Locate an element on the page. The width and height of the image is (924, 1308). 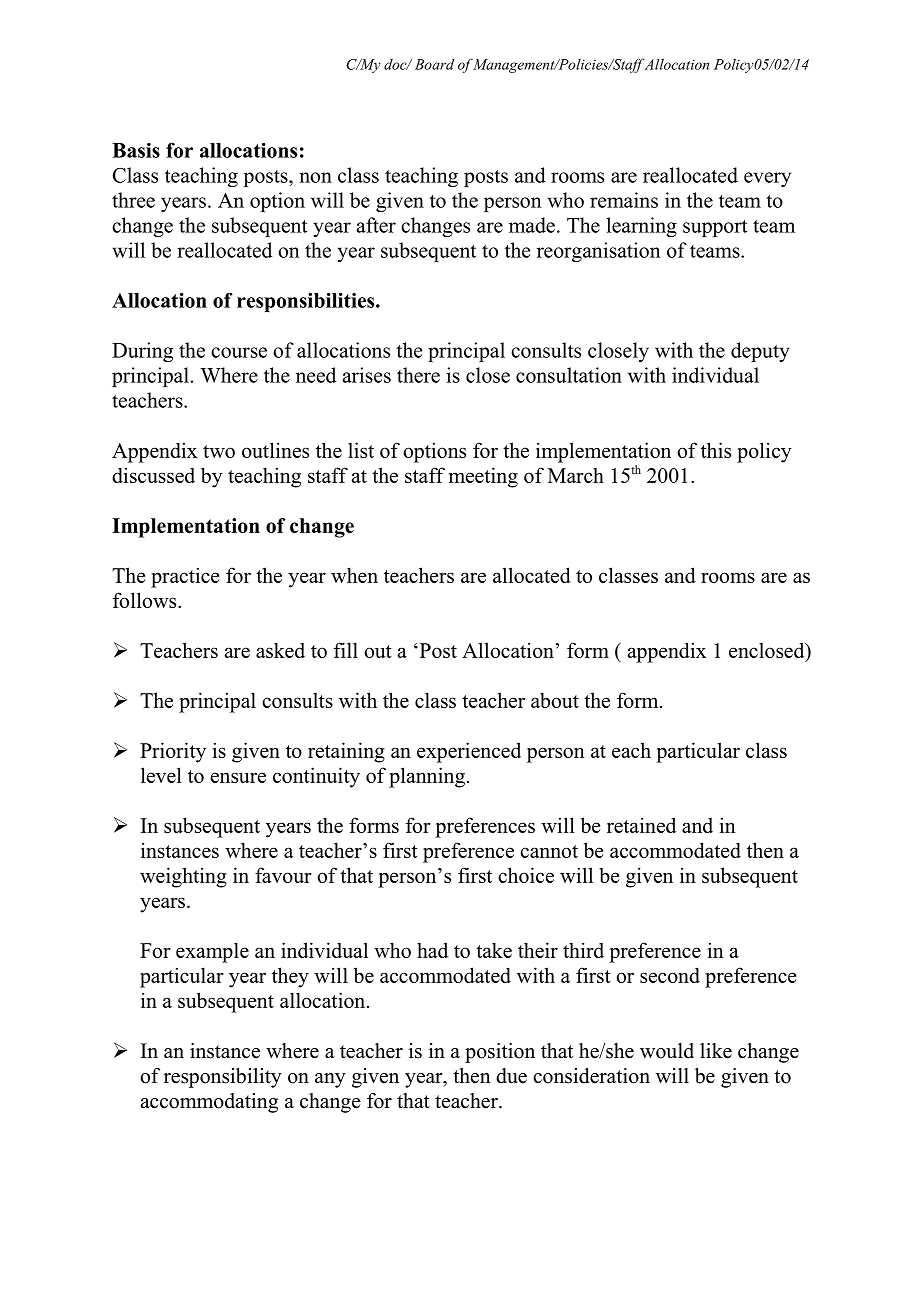
position is located at coordinates (500, 1053).
